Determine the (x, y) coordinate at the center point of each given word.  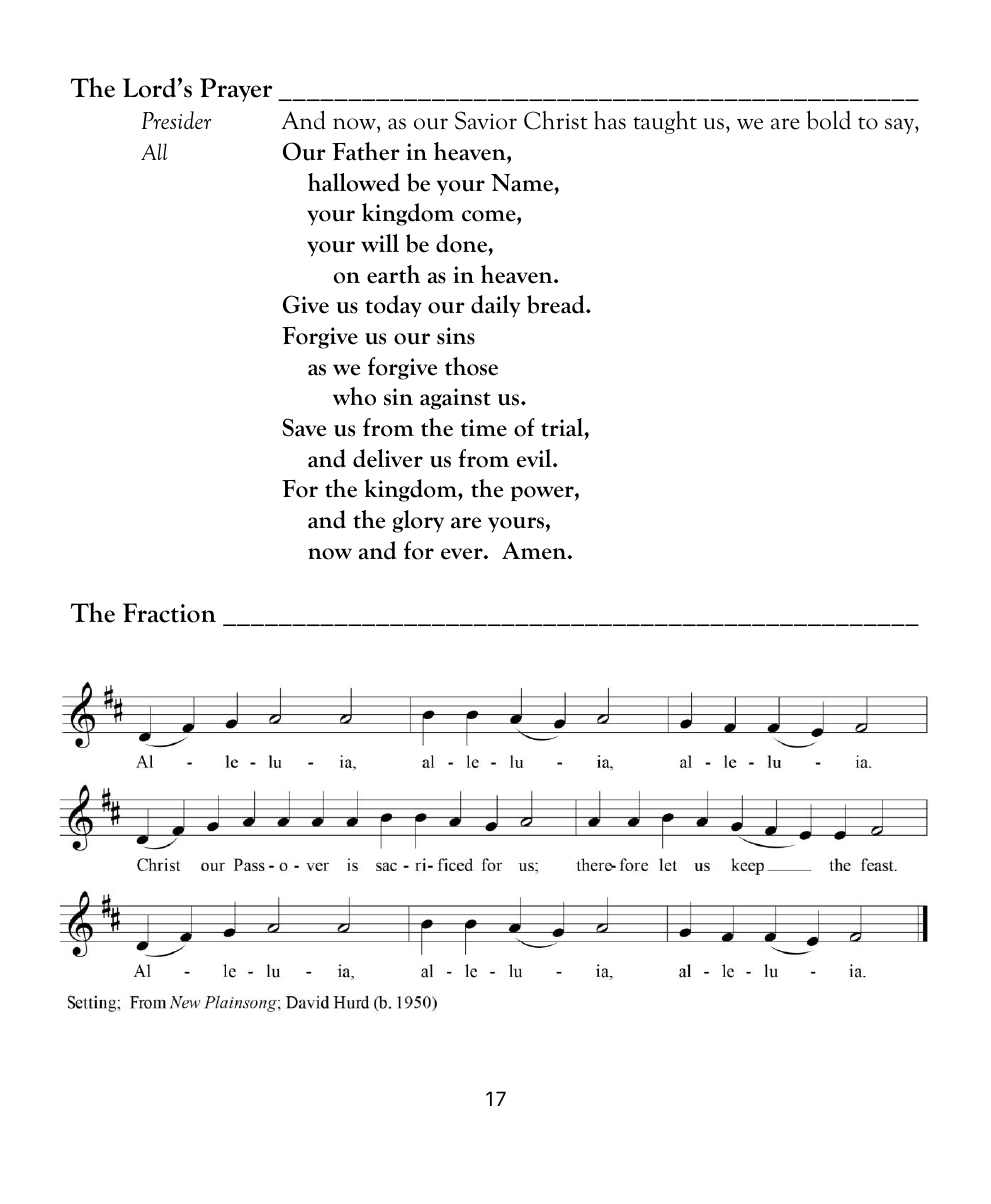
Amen (535, 551)
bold (828, 120)
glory (418, 521)
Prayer (236, 90)
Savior (486, 120)
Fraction (169, 613)
